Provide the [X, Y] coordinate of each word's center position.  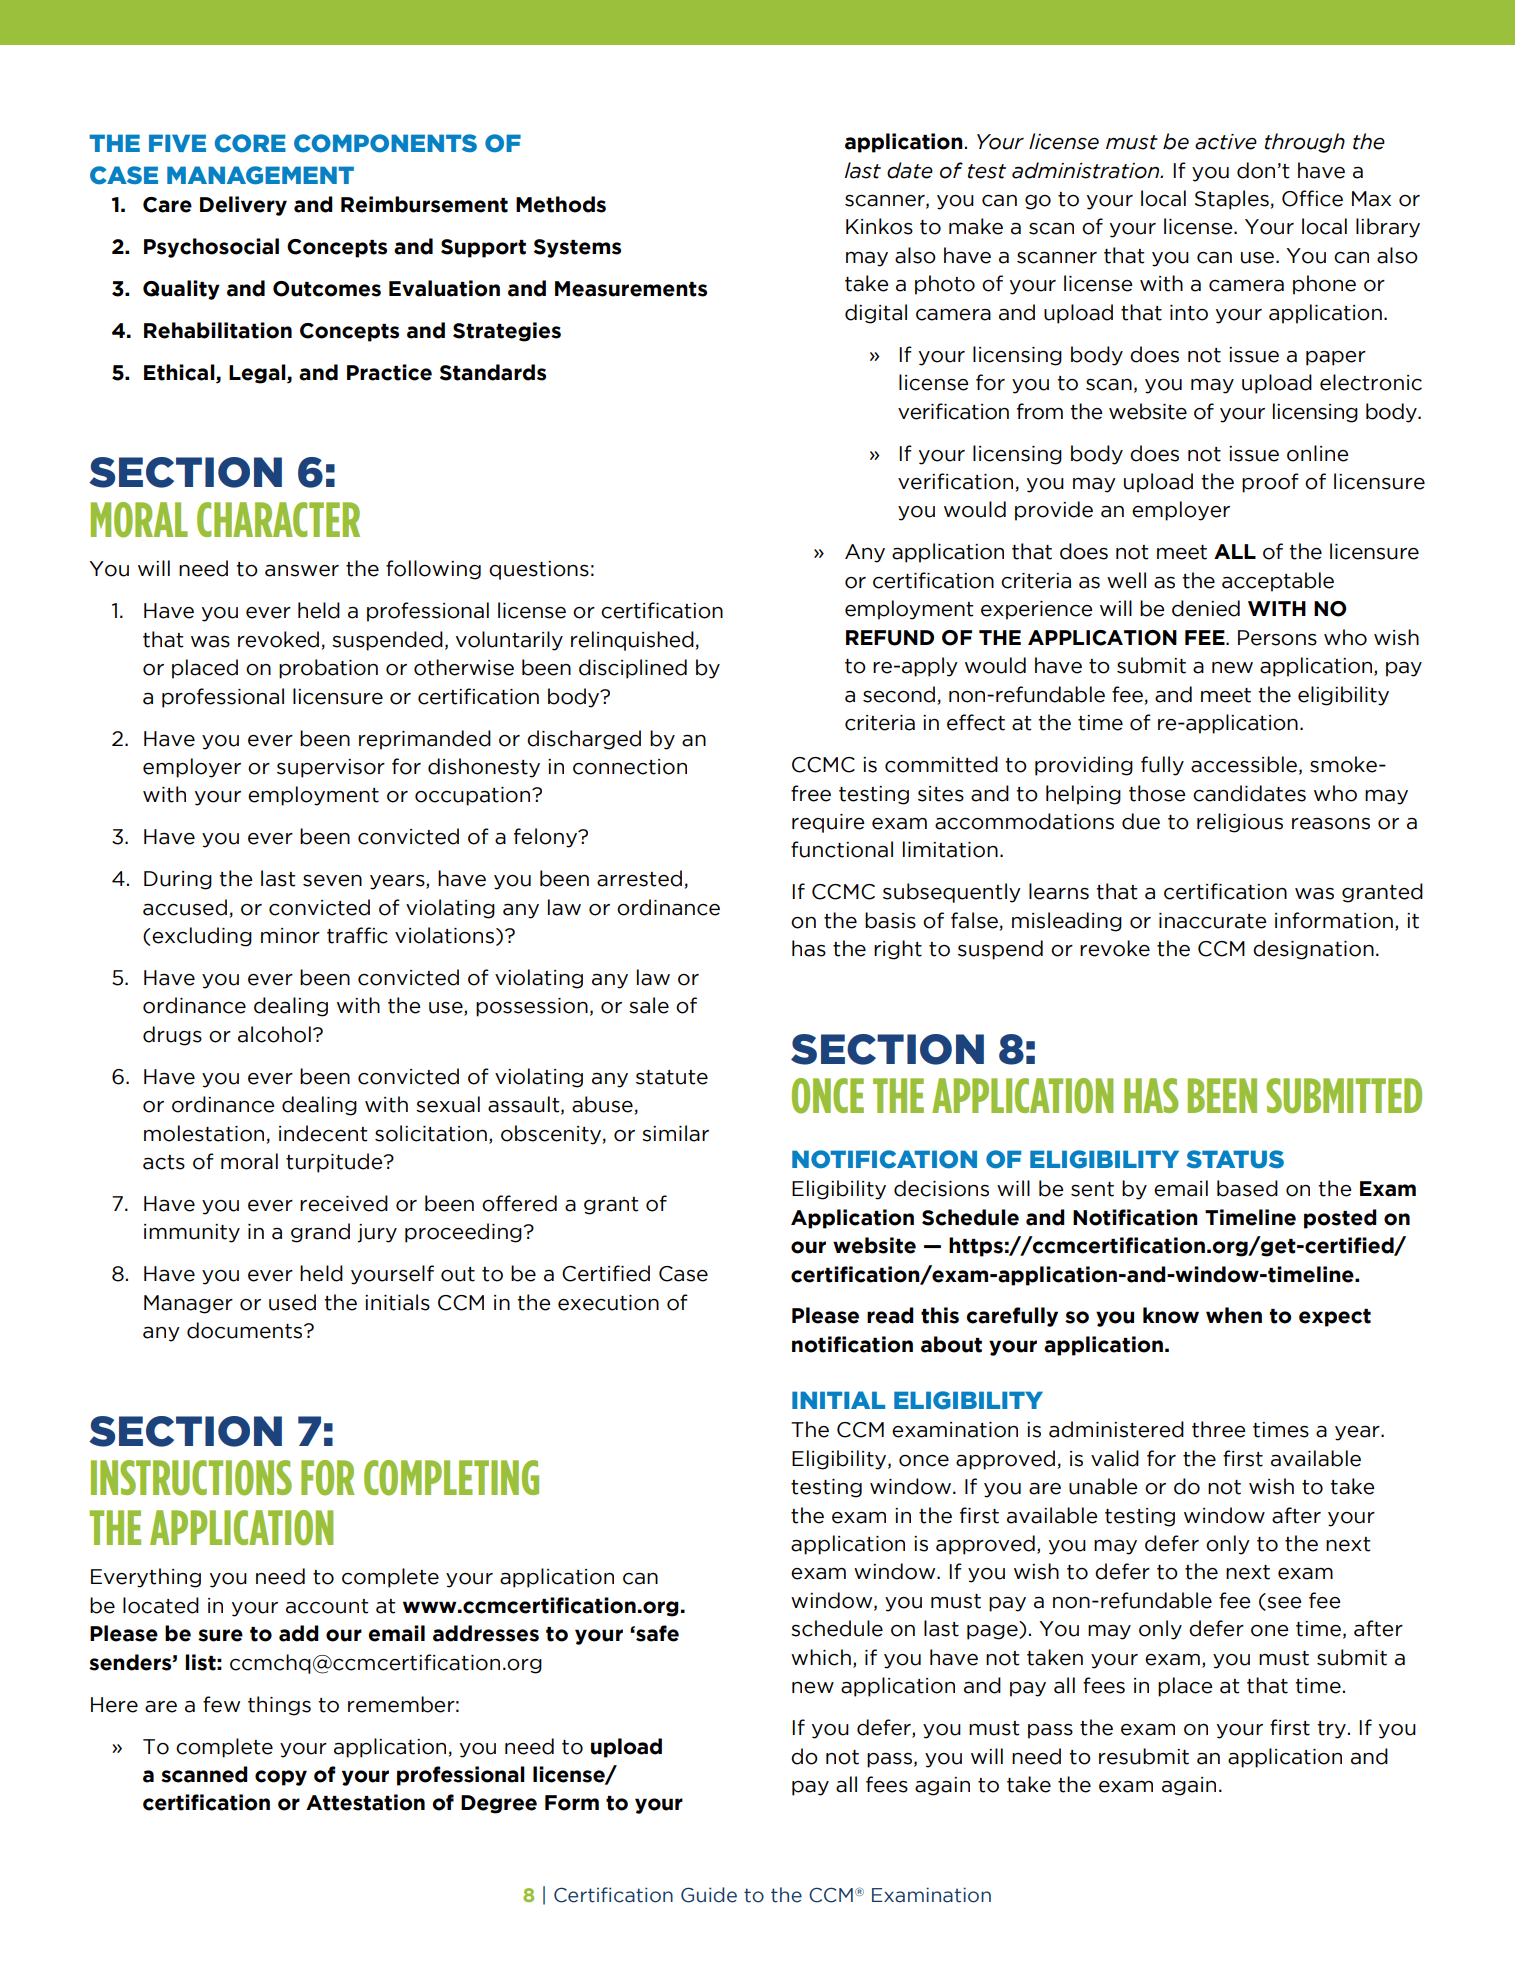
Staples [1232, 200]
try [1331, 1730]
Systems [577, 248]
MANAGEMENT [260, 175]
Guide [709, 1895]
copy [281, 1778]
